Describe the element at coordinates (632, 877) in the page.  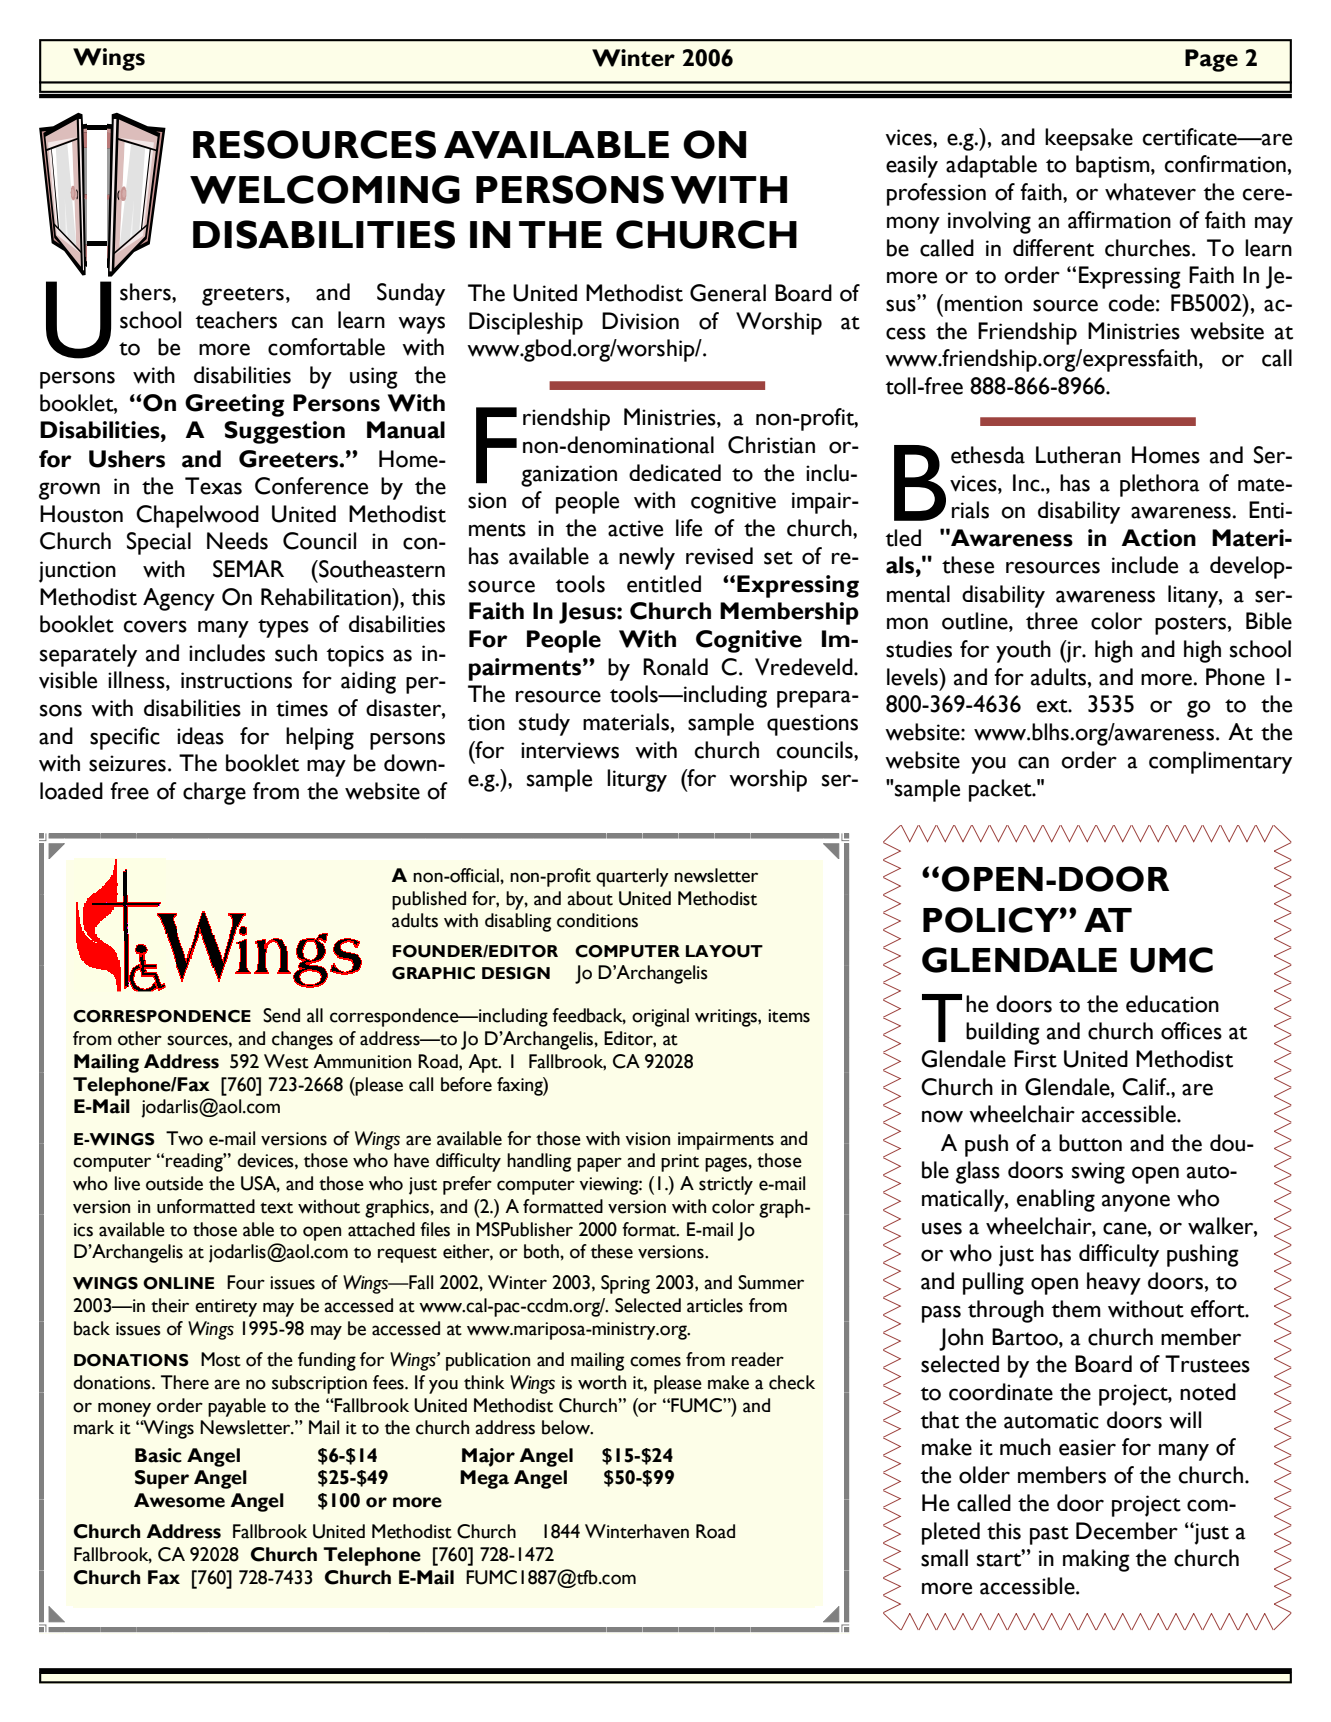
I see `quarterly` at that location.
